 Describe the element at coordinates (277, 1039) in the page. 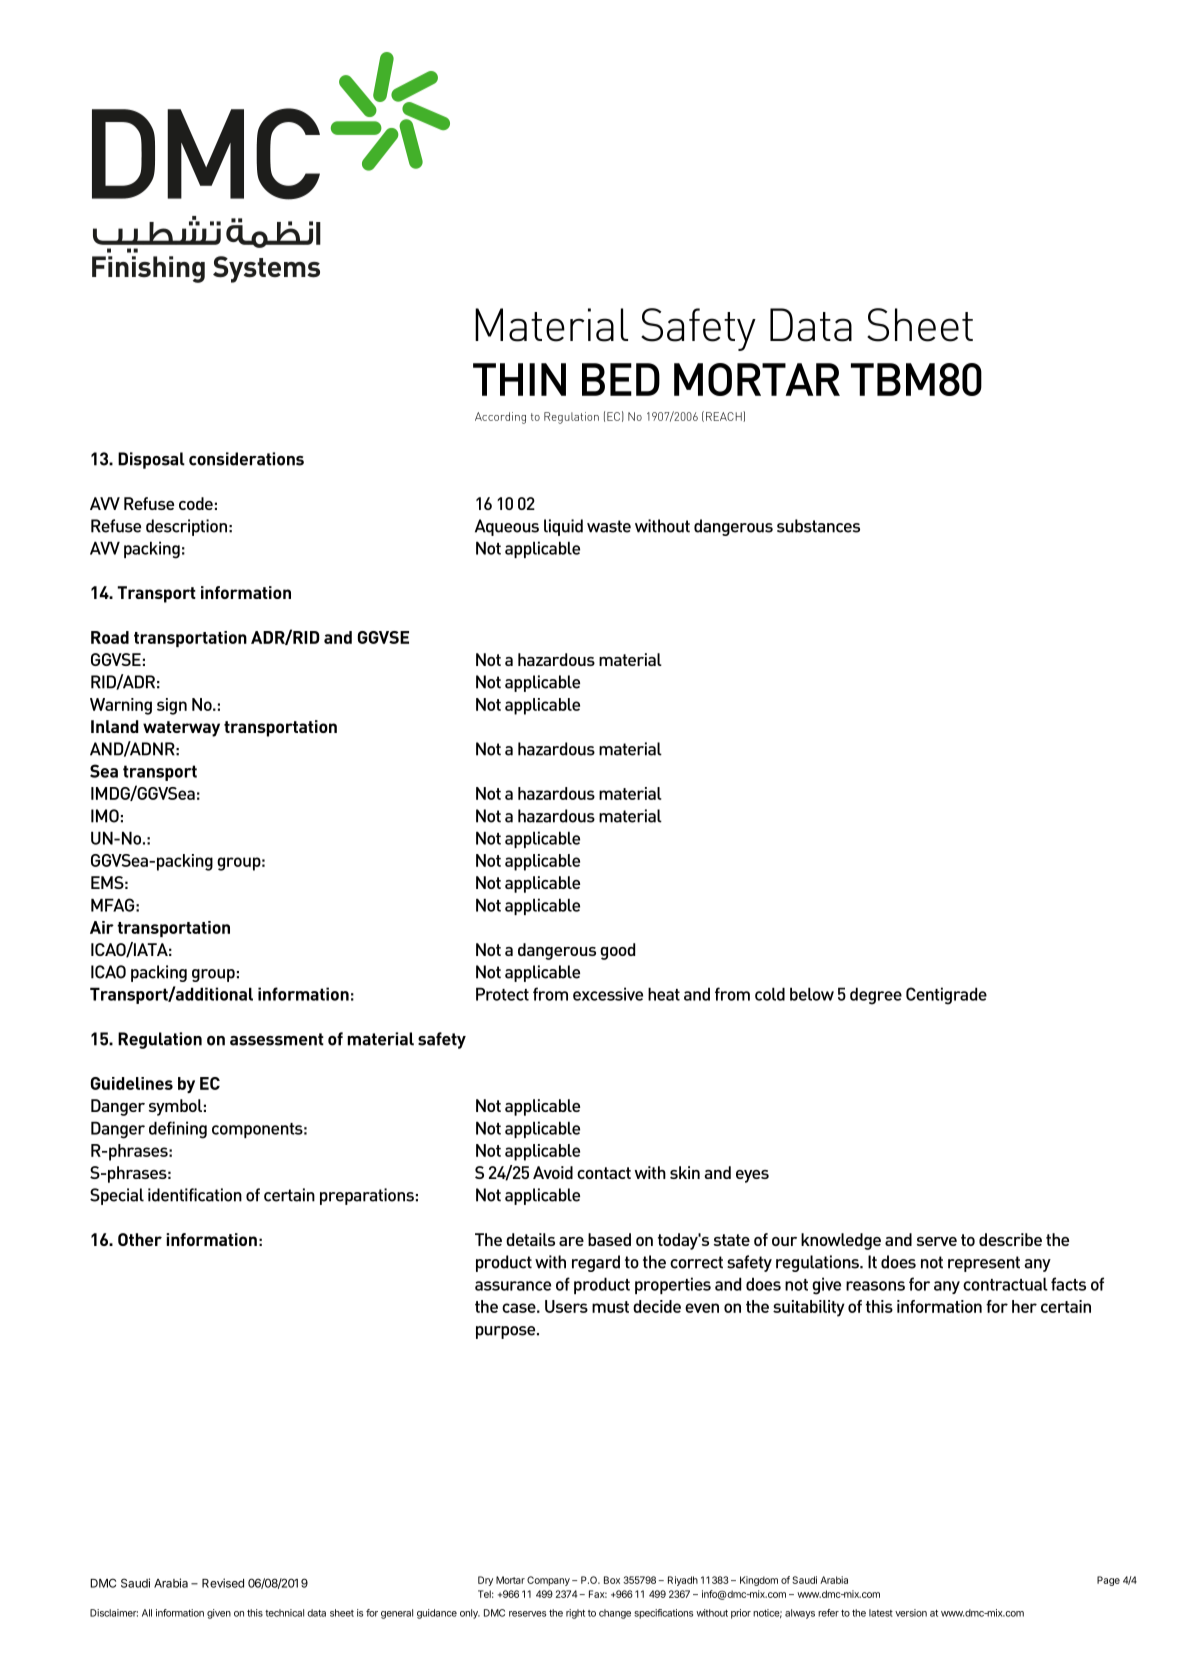

I see `assessment` at that location.
